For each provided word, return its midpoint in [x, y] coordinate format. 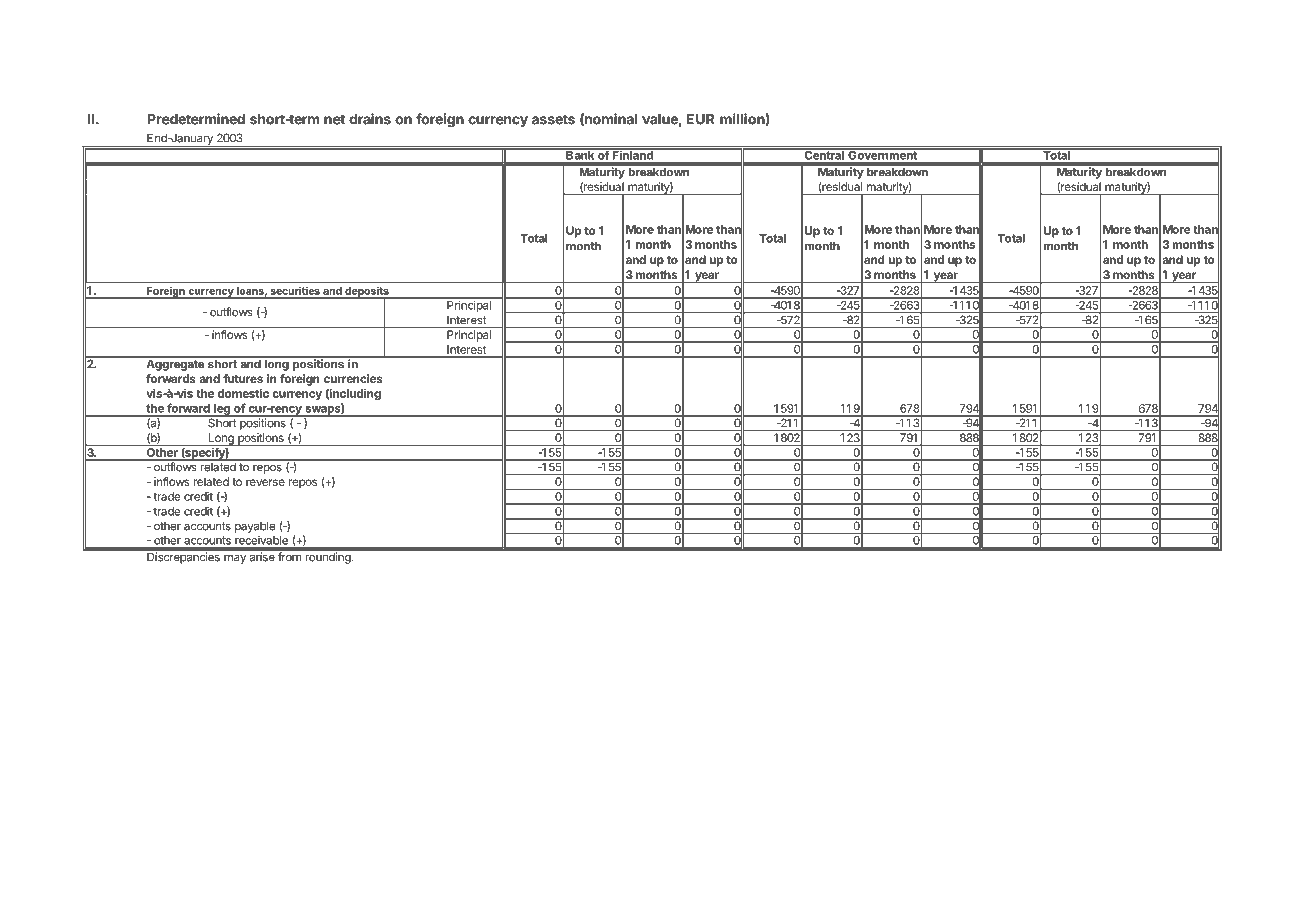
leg [222, 410]
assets [553, 119]
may [235, 559]
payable [255, 527]
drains [370, 119]
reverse [265, 482]
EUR [700, 119]
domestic [243, 393]
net [334, 119]
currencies [353, 378]
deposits [367, 292]
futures [243, 378]
